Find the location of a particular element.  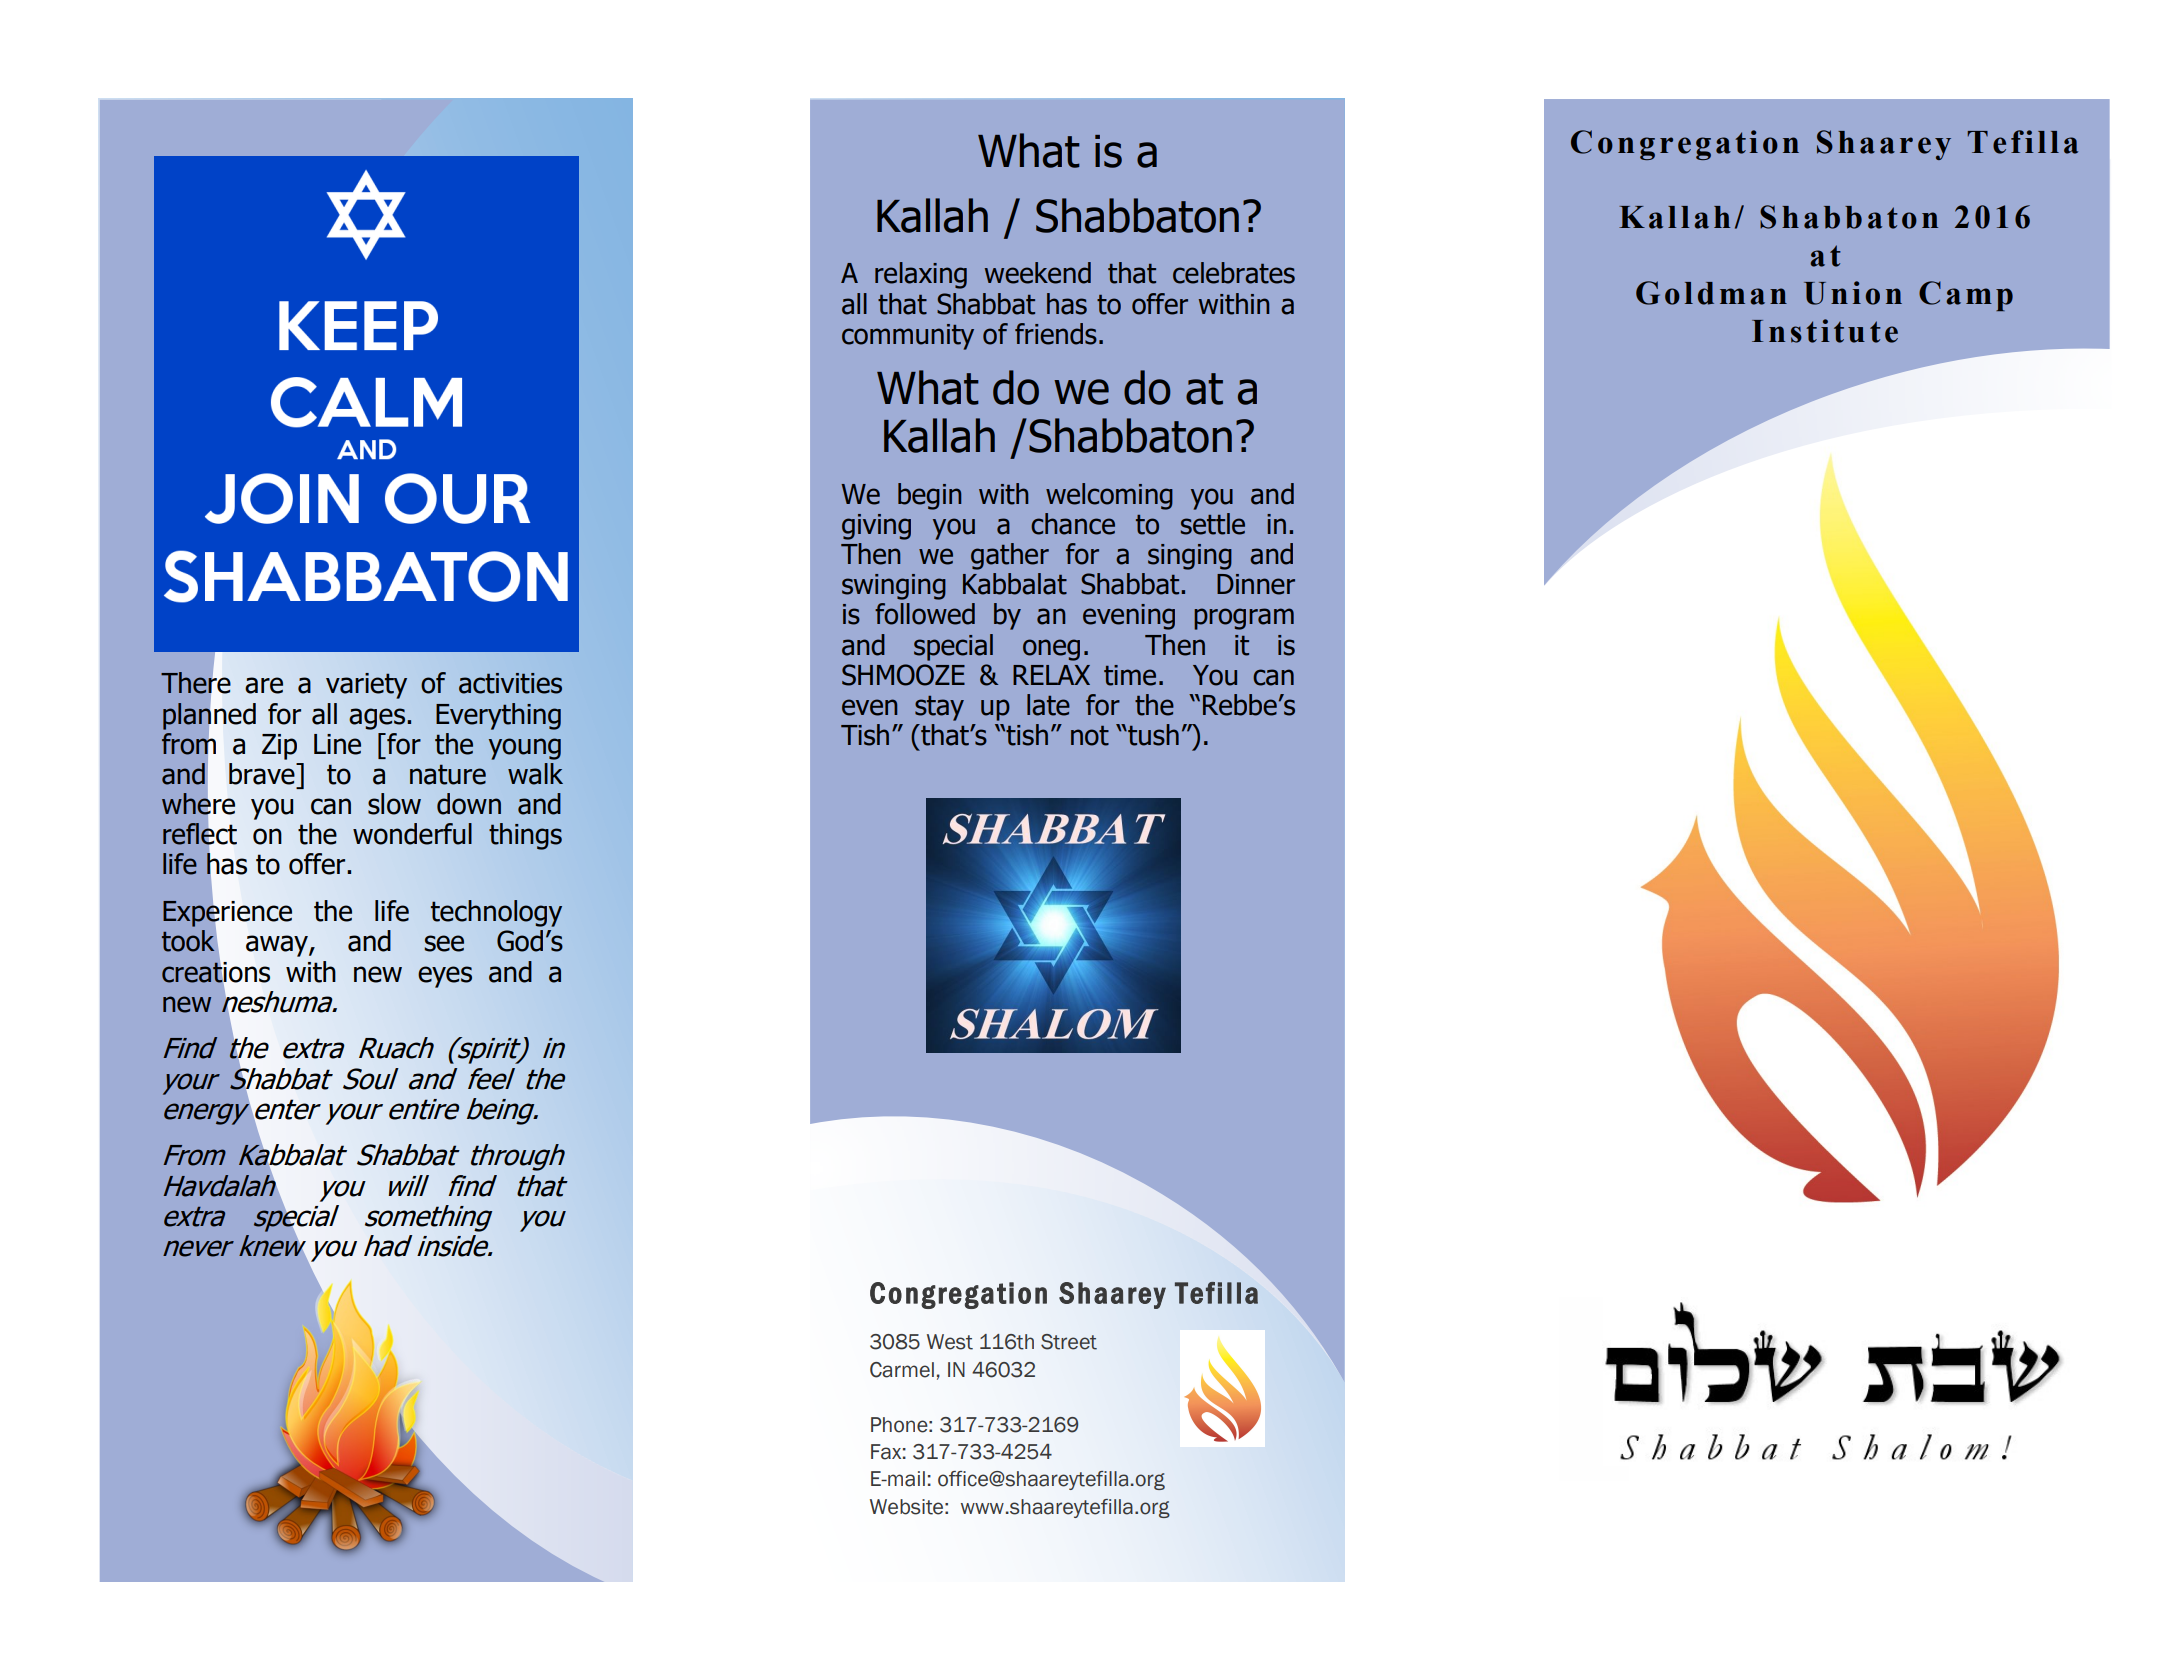

technology is located at coordinates (496, 913).
